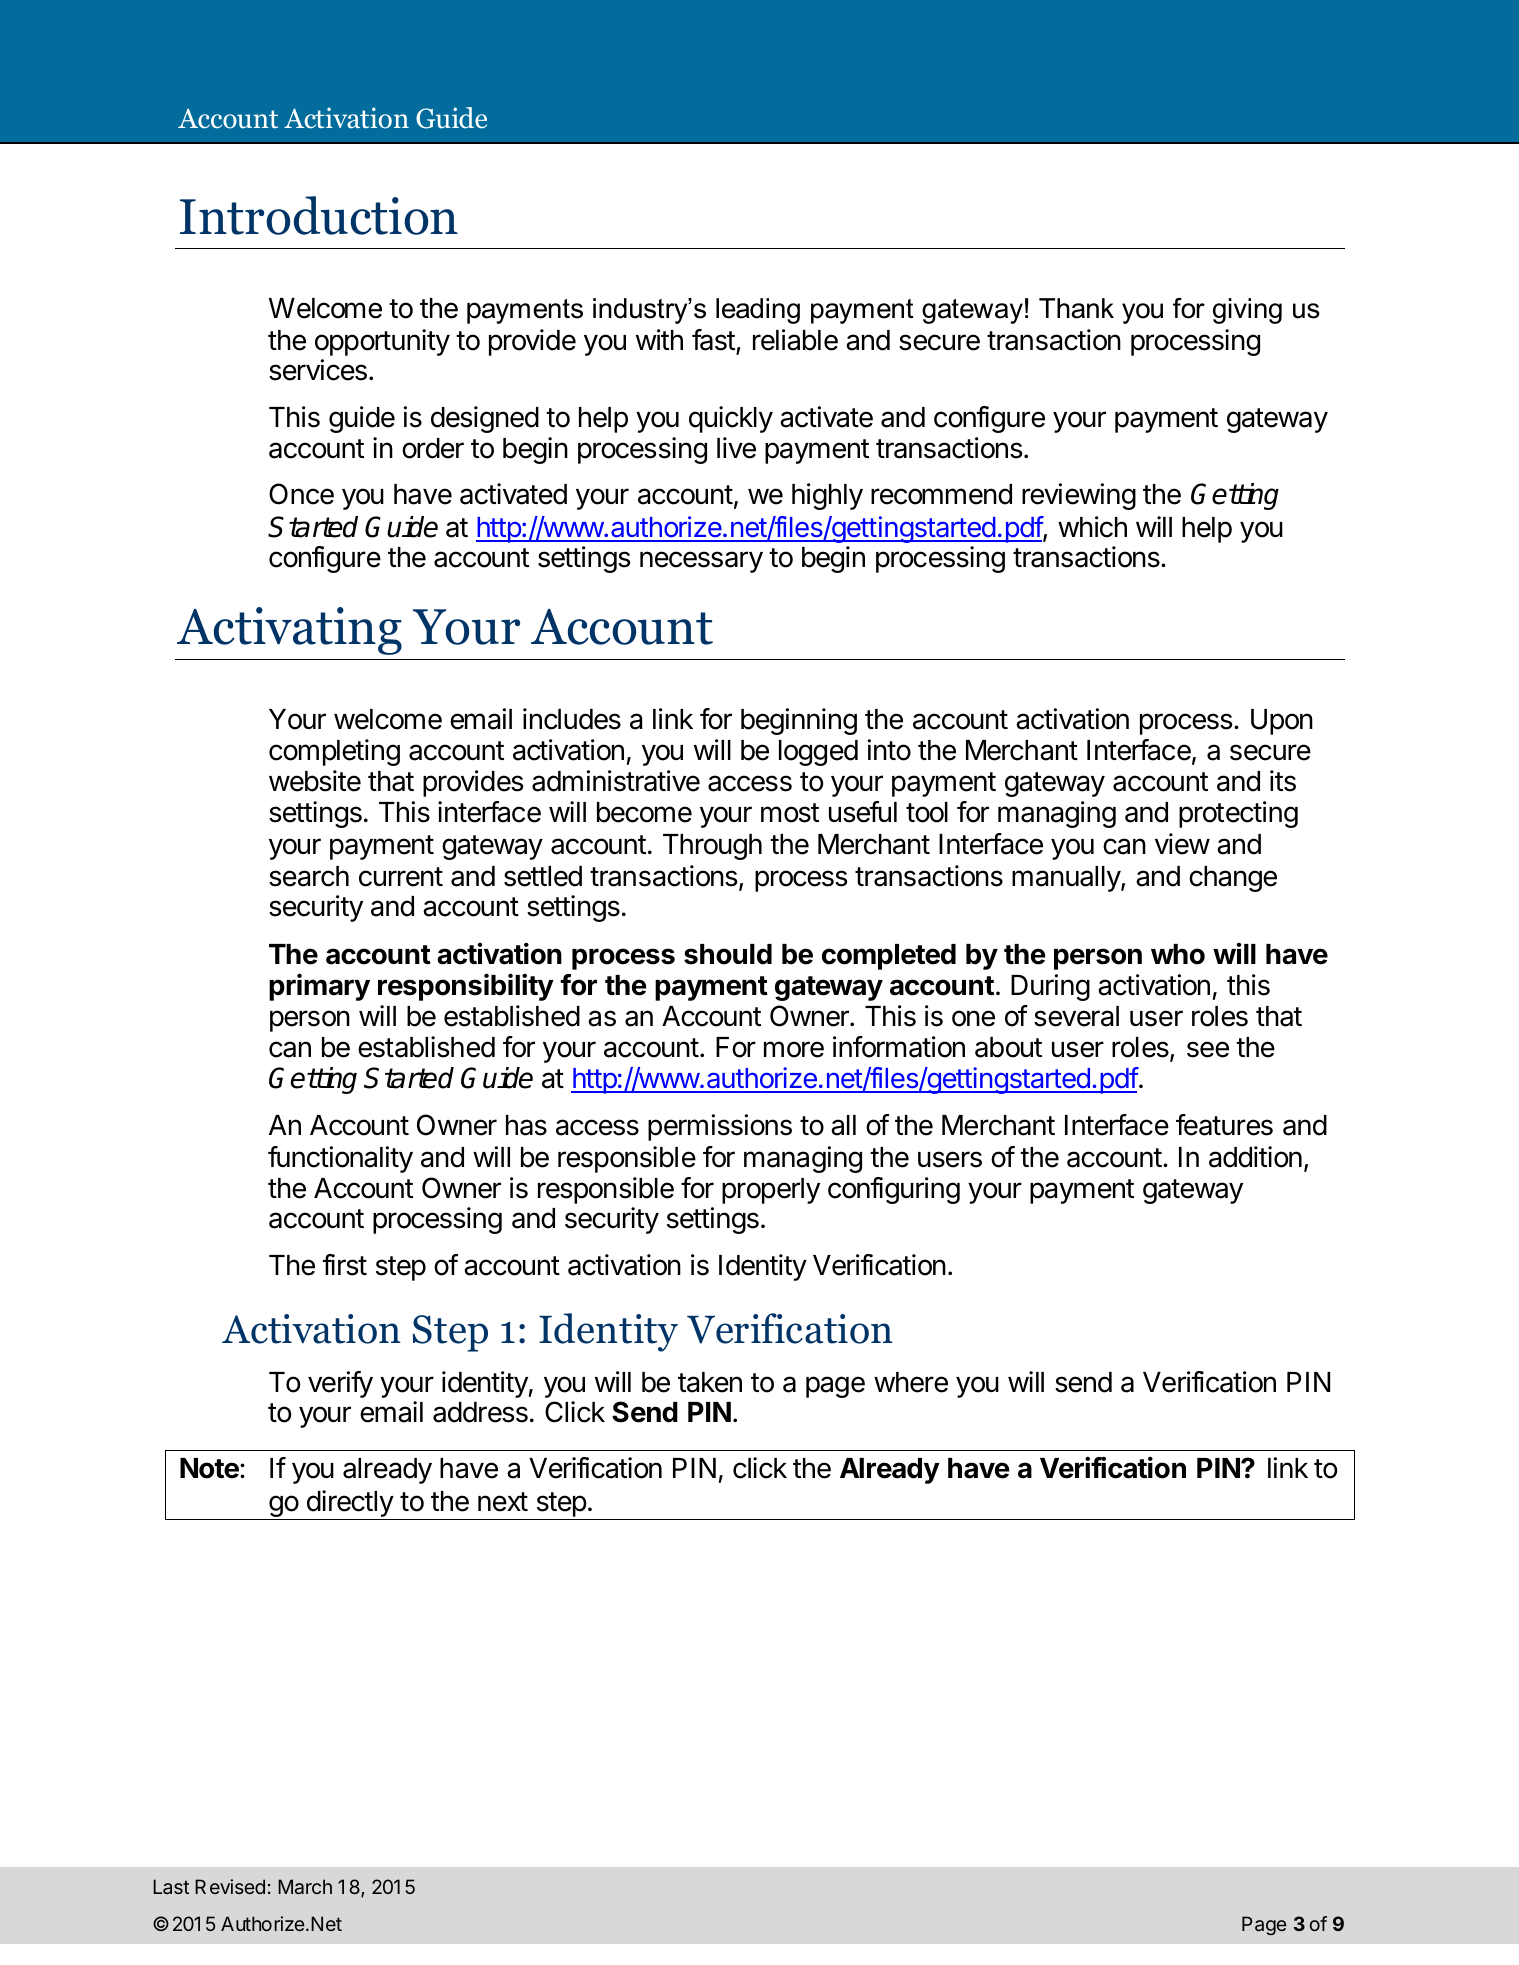 This image has height=1965, width=1519. What do you see at coordinates (319, 987) in the image?
I see `primary` at bounding box center [319, 987].
